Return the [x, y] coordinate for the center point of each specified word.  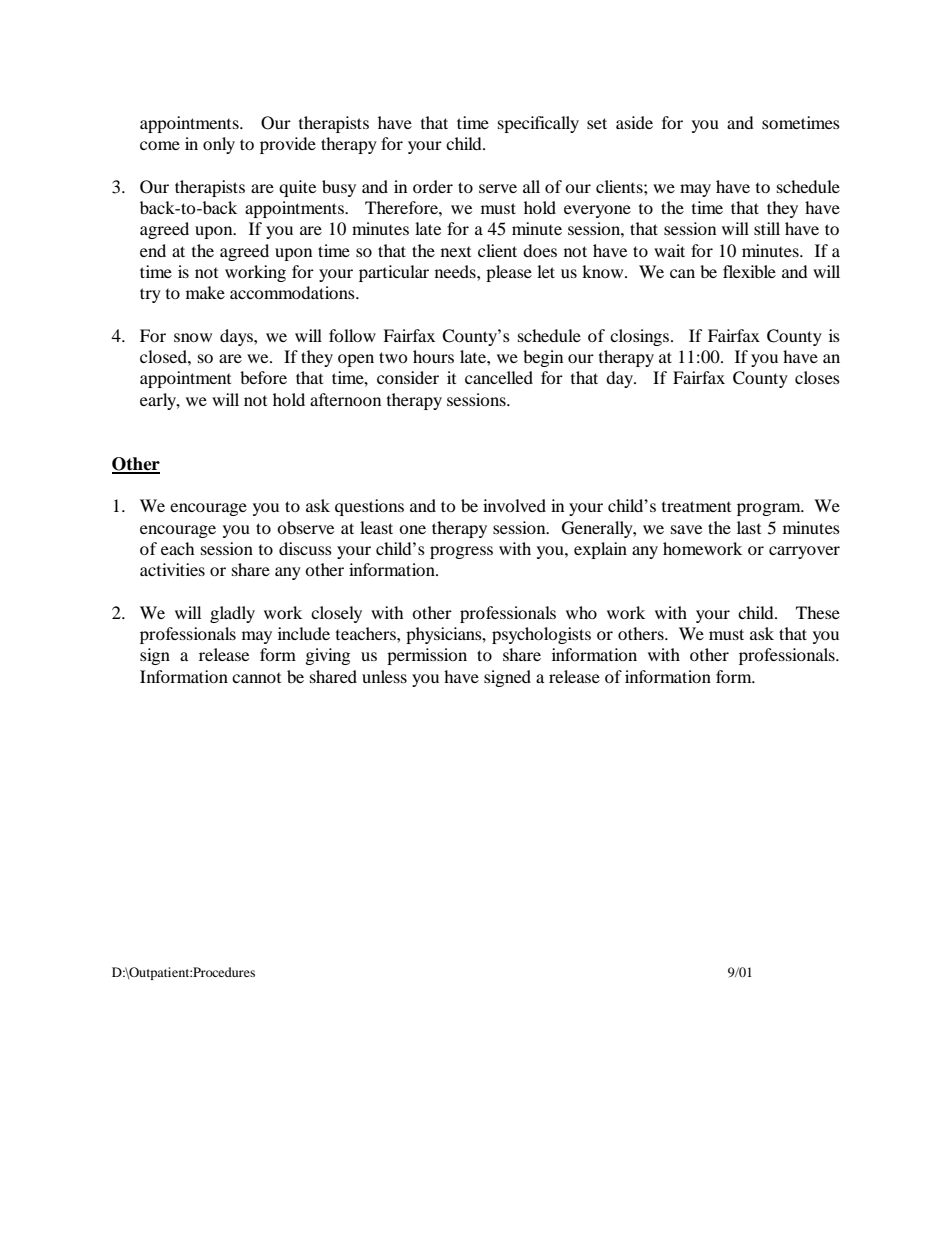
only [219, 145]
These [818, 612]
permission [427, 656]
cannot [256, 678]
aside [634, 122]
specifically [538, 124]
